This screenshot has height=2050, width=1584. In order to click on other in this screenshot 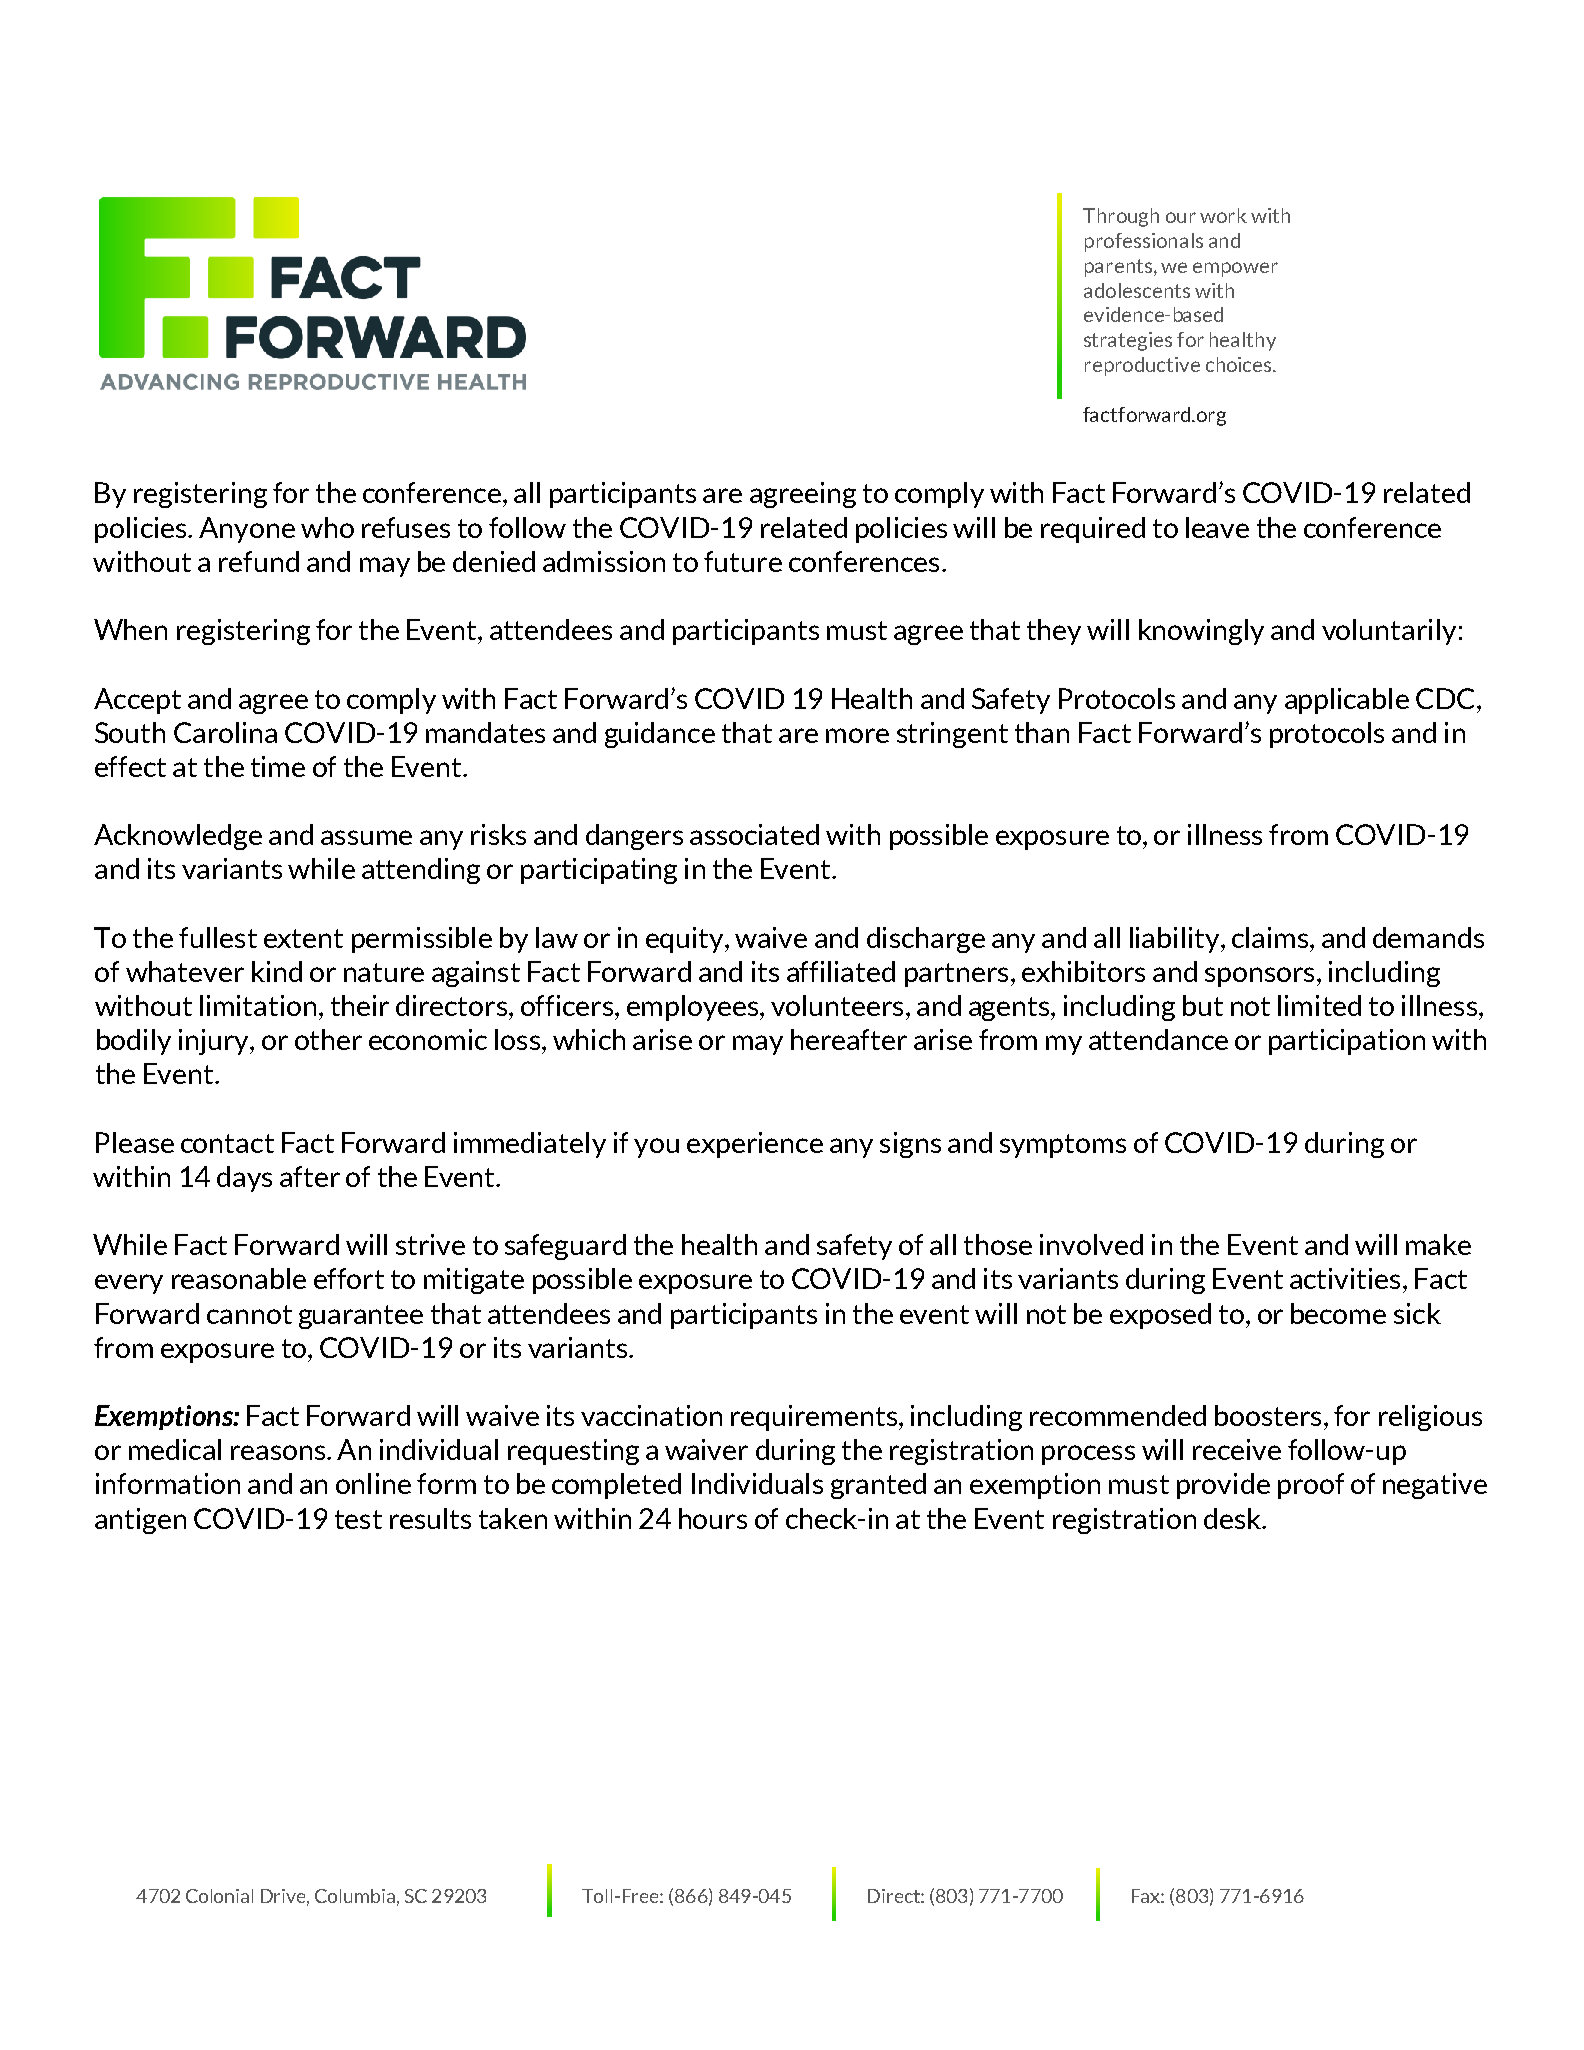, I will do `click(328, 1039)`.
